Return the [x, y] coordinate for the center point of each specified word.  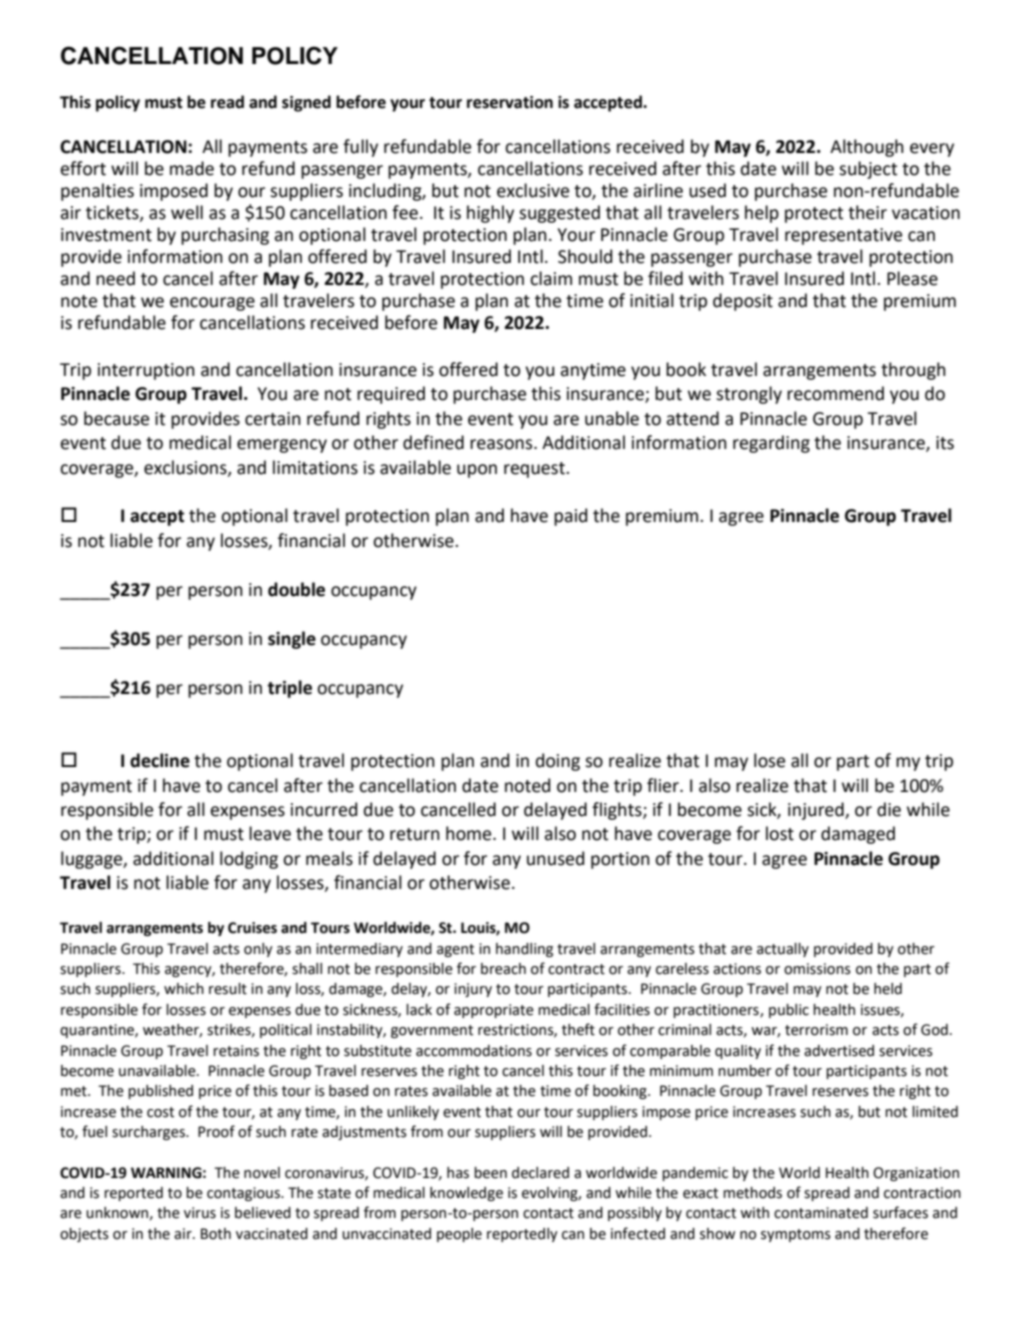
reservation [510, 102]
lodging [249, 860]
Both [216, 1234]
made [192, 168]
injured [817, 811]
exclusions [186, 468]
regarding [771, 444]
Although [867, 148]
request [535, 470]
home [470, 833]
